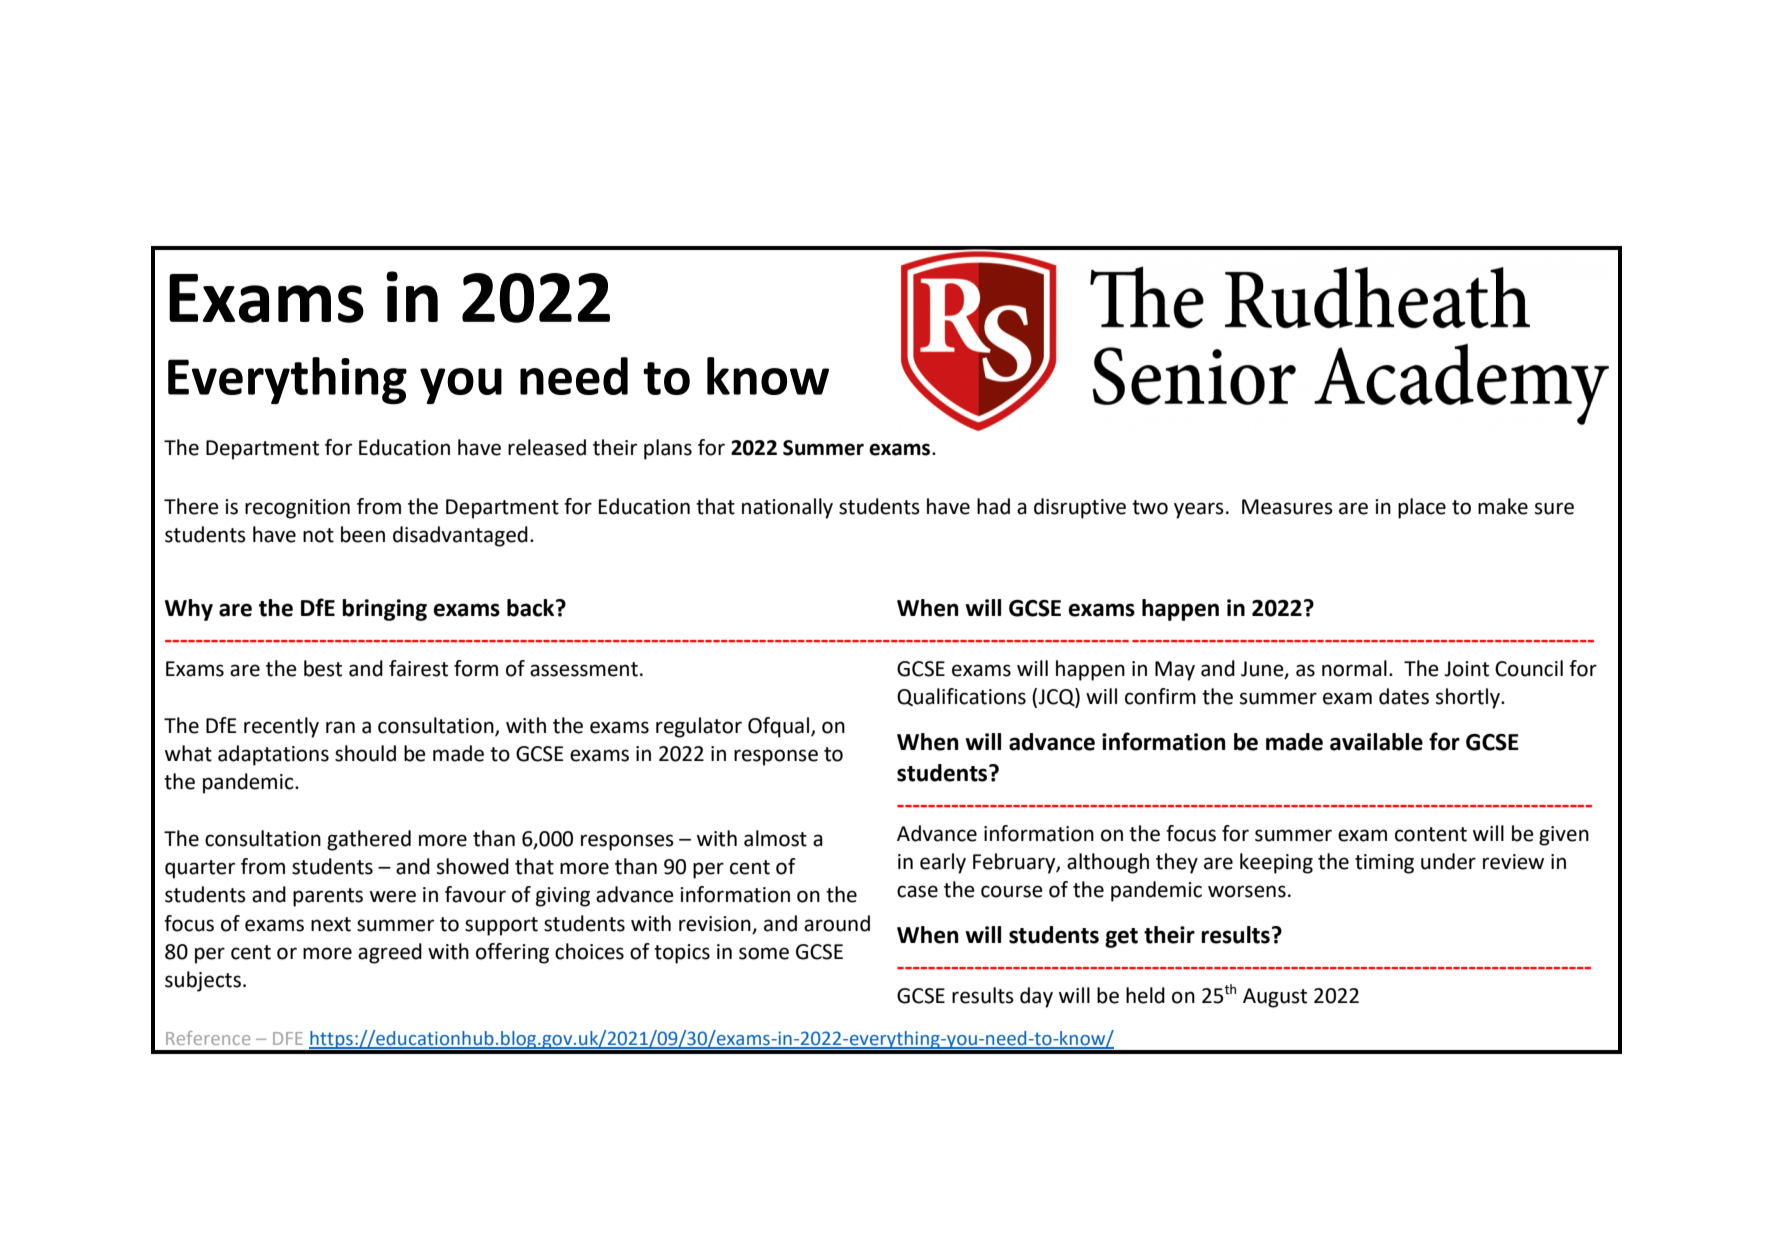 The image size is (1773, 1254). Describe the element at coordinates (1376, 742) in the screenshot. I see `available` at that location.
